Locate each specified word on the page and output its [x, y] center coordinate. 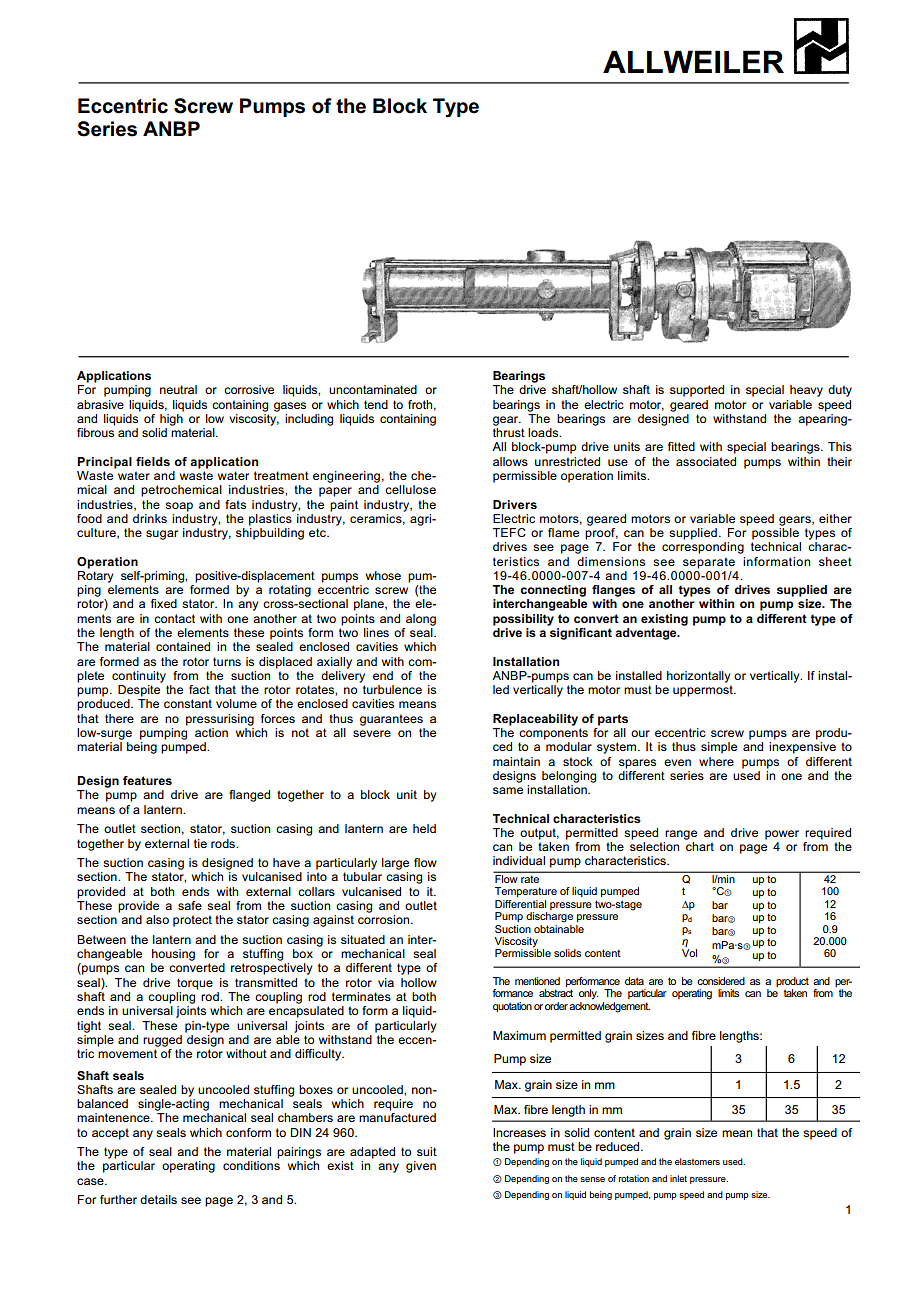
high [171, 420]
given [421, 1167]
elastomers [697, 1161]
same [508, 790]
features [147, 780]
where [716, 761]
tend [376, 404]
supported [697, 391]
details [158, 1199]
